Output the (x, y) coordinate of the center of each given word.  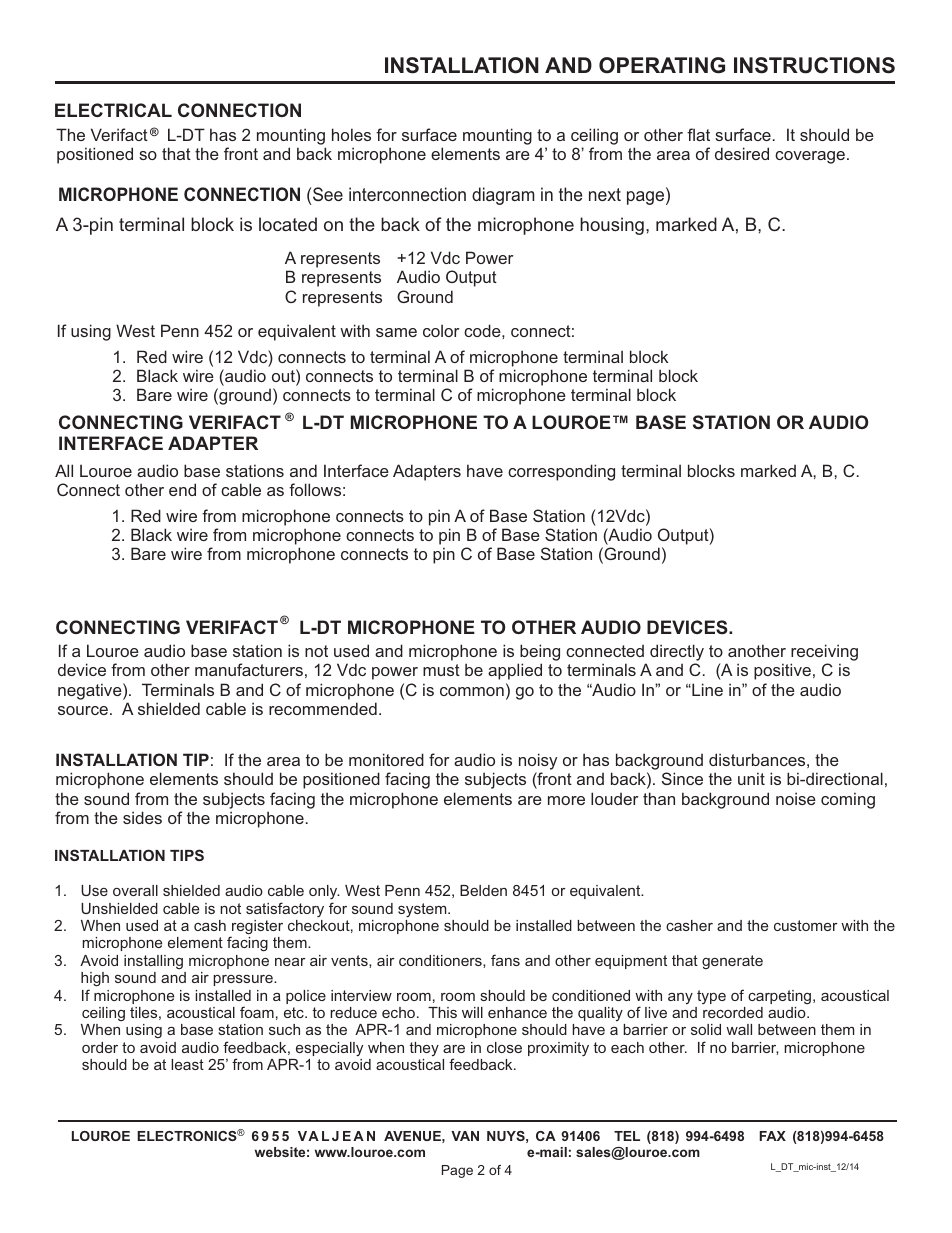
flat (698, 134)
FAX (772, 1136)
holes (351, 134)
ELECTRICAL (113, 110)
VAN (465, 1136)
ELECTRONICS (188, 1135)
